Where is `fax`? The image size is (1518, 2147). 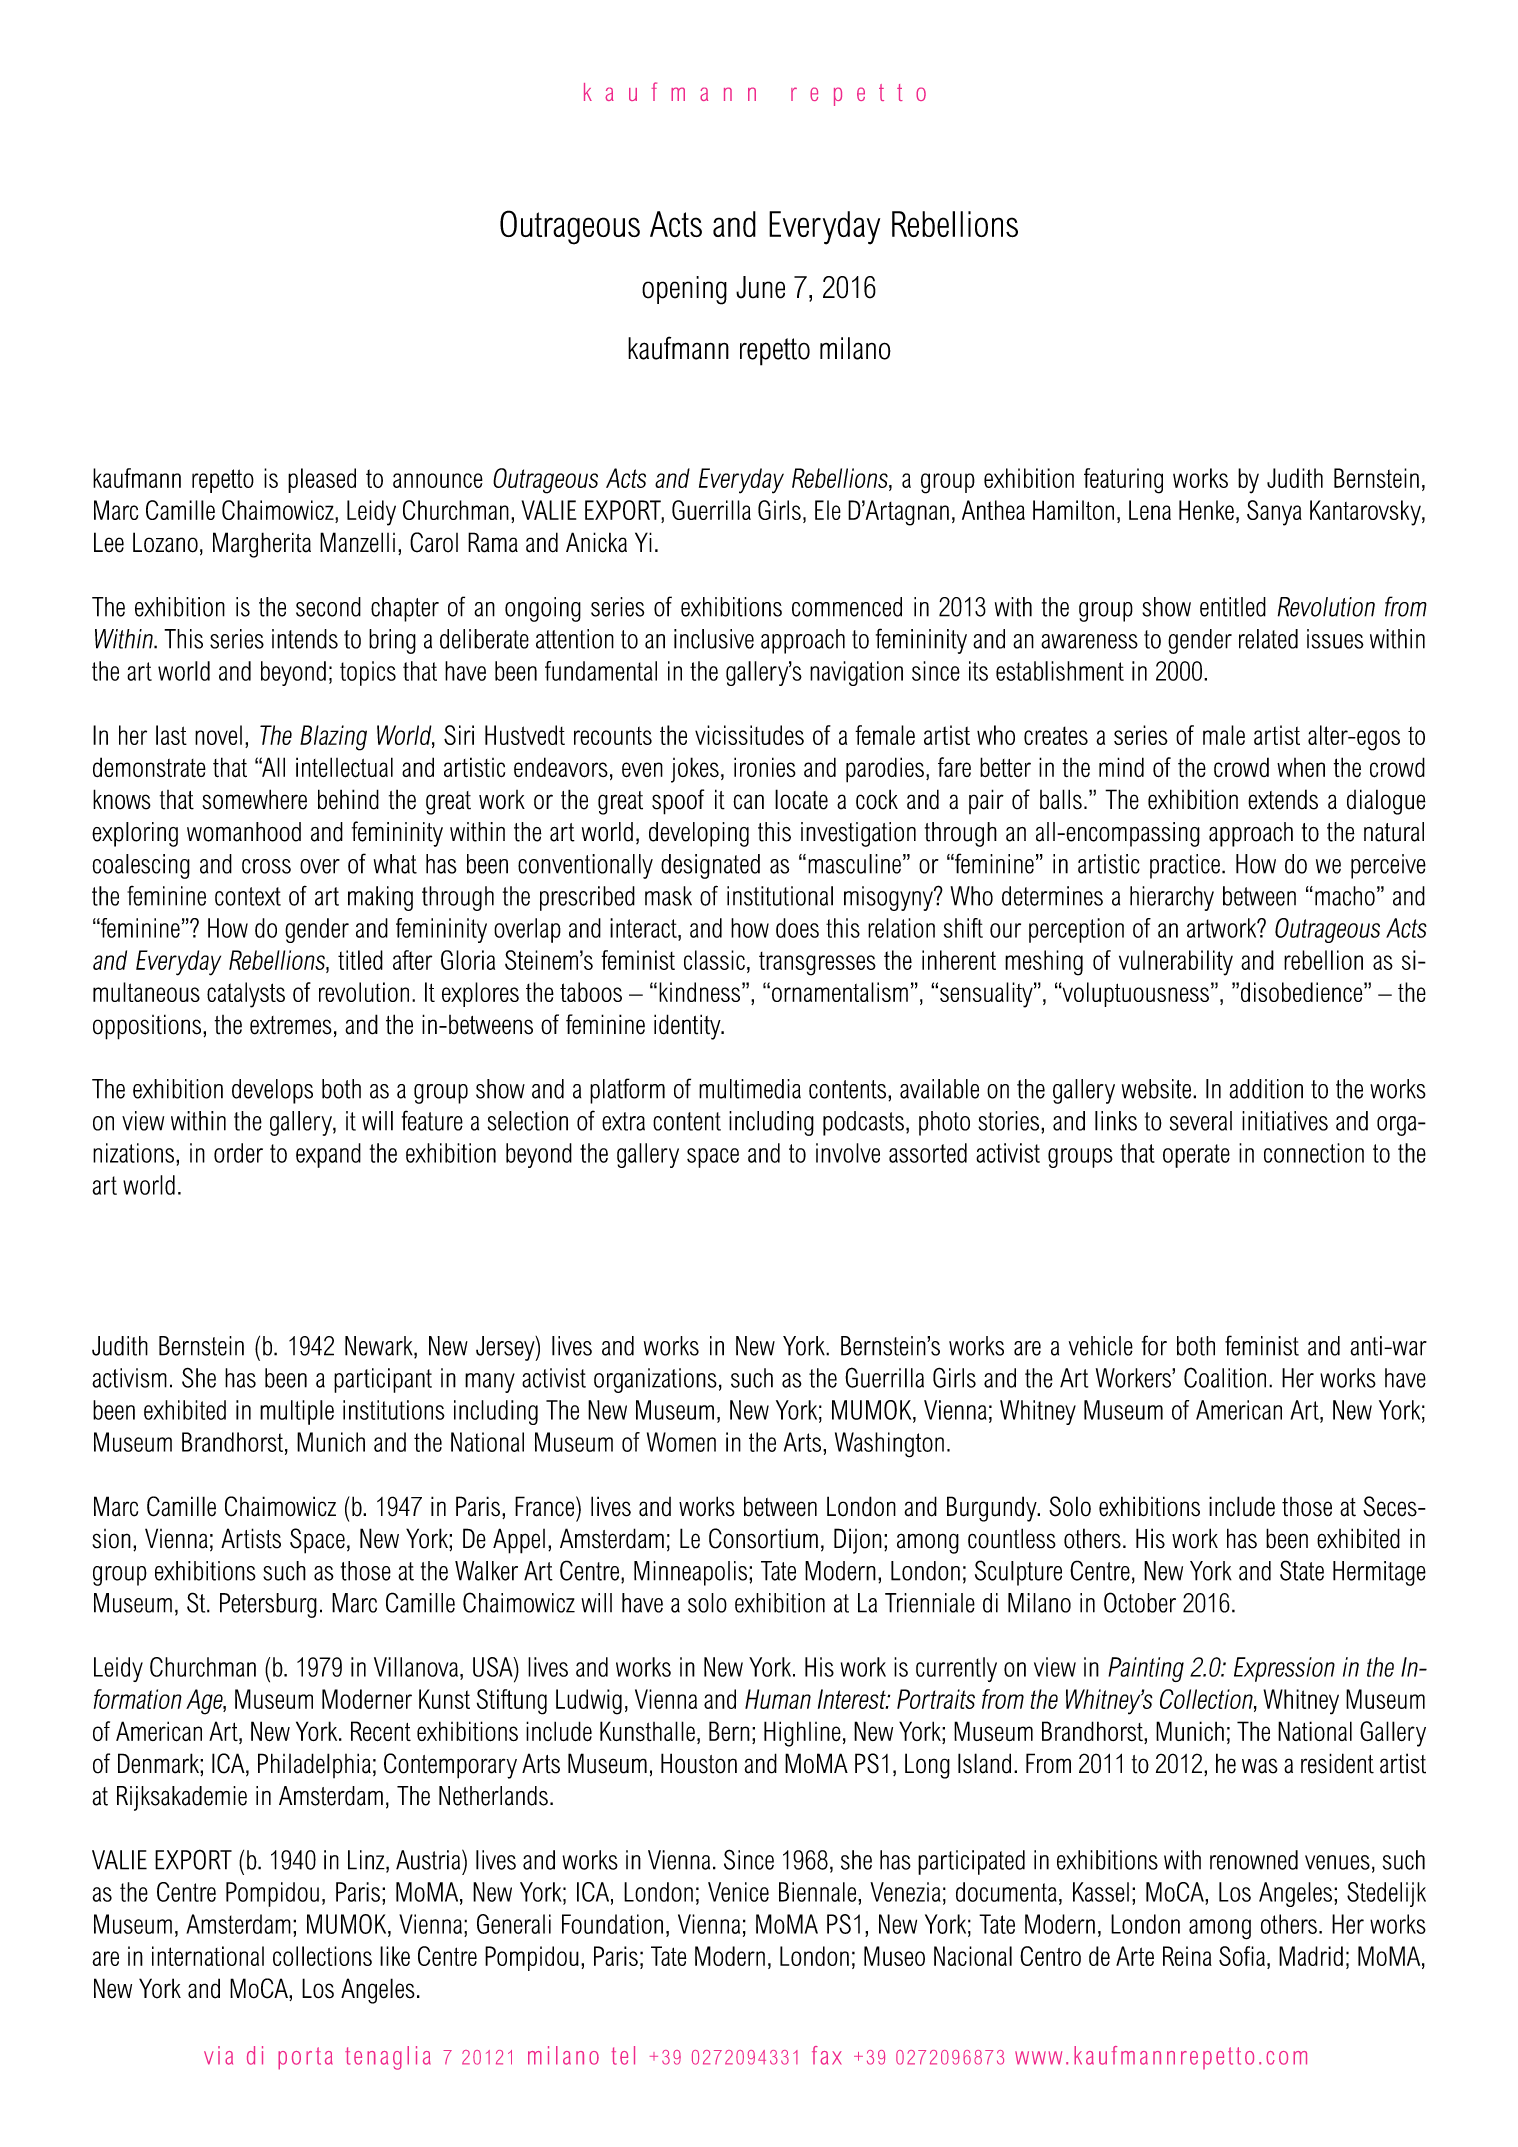 fax is located at coordinates (827, 2055).
